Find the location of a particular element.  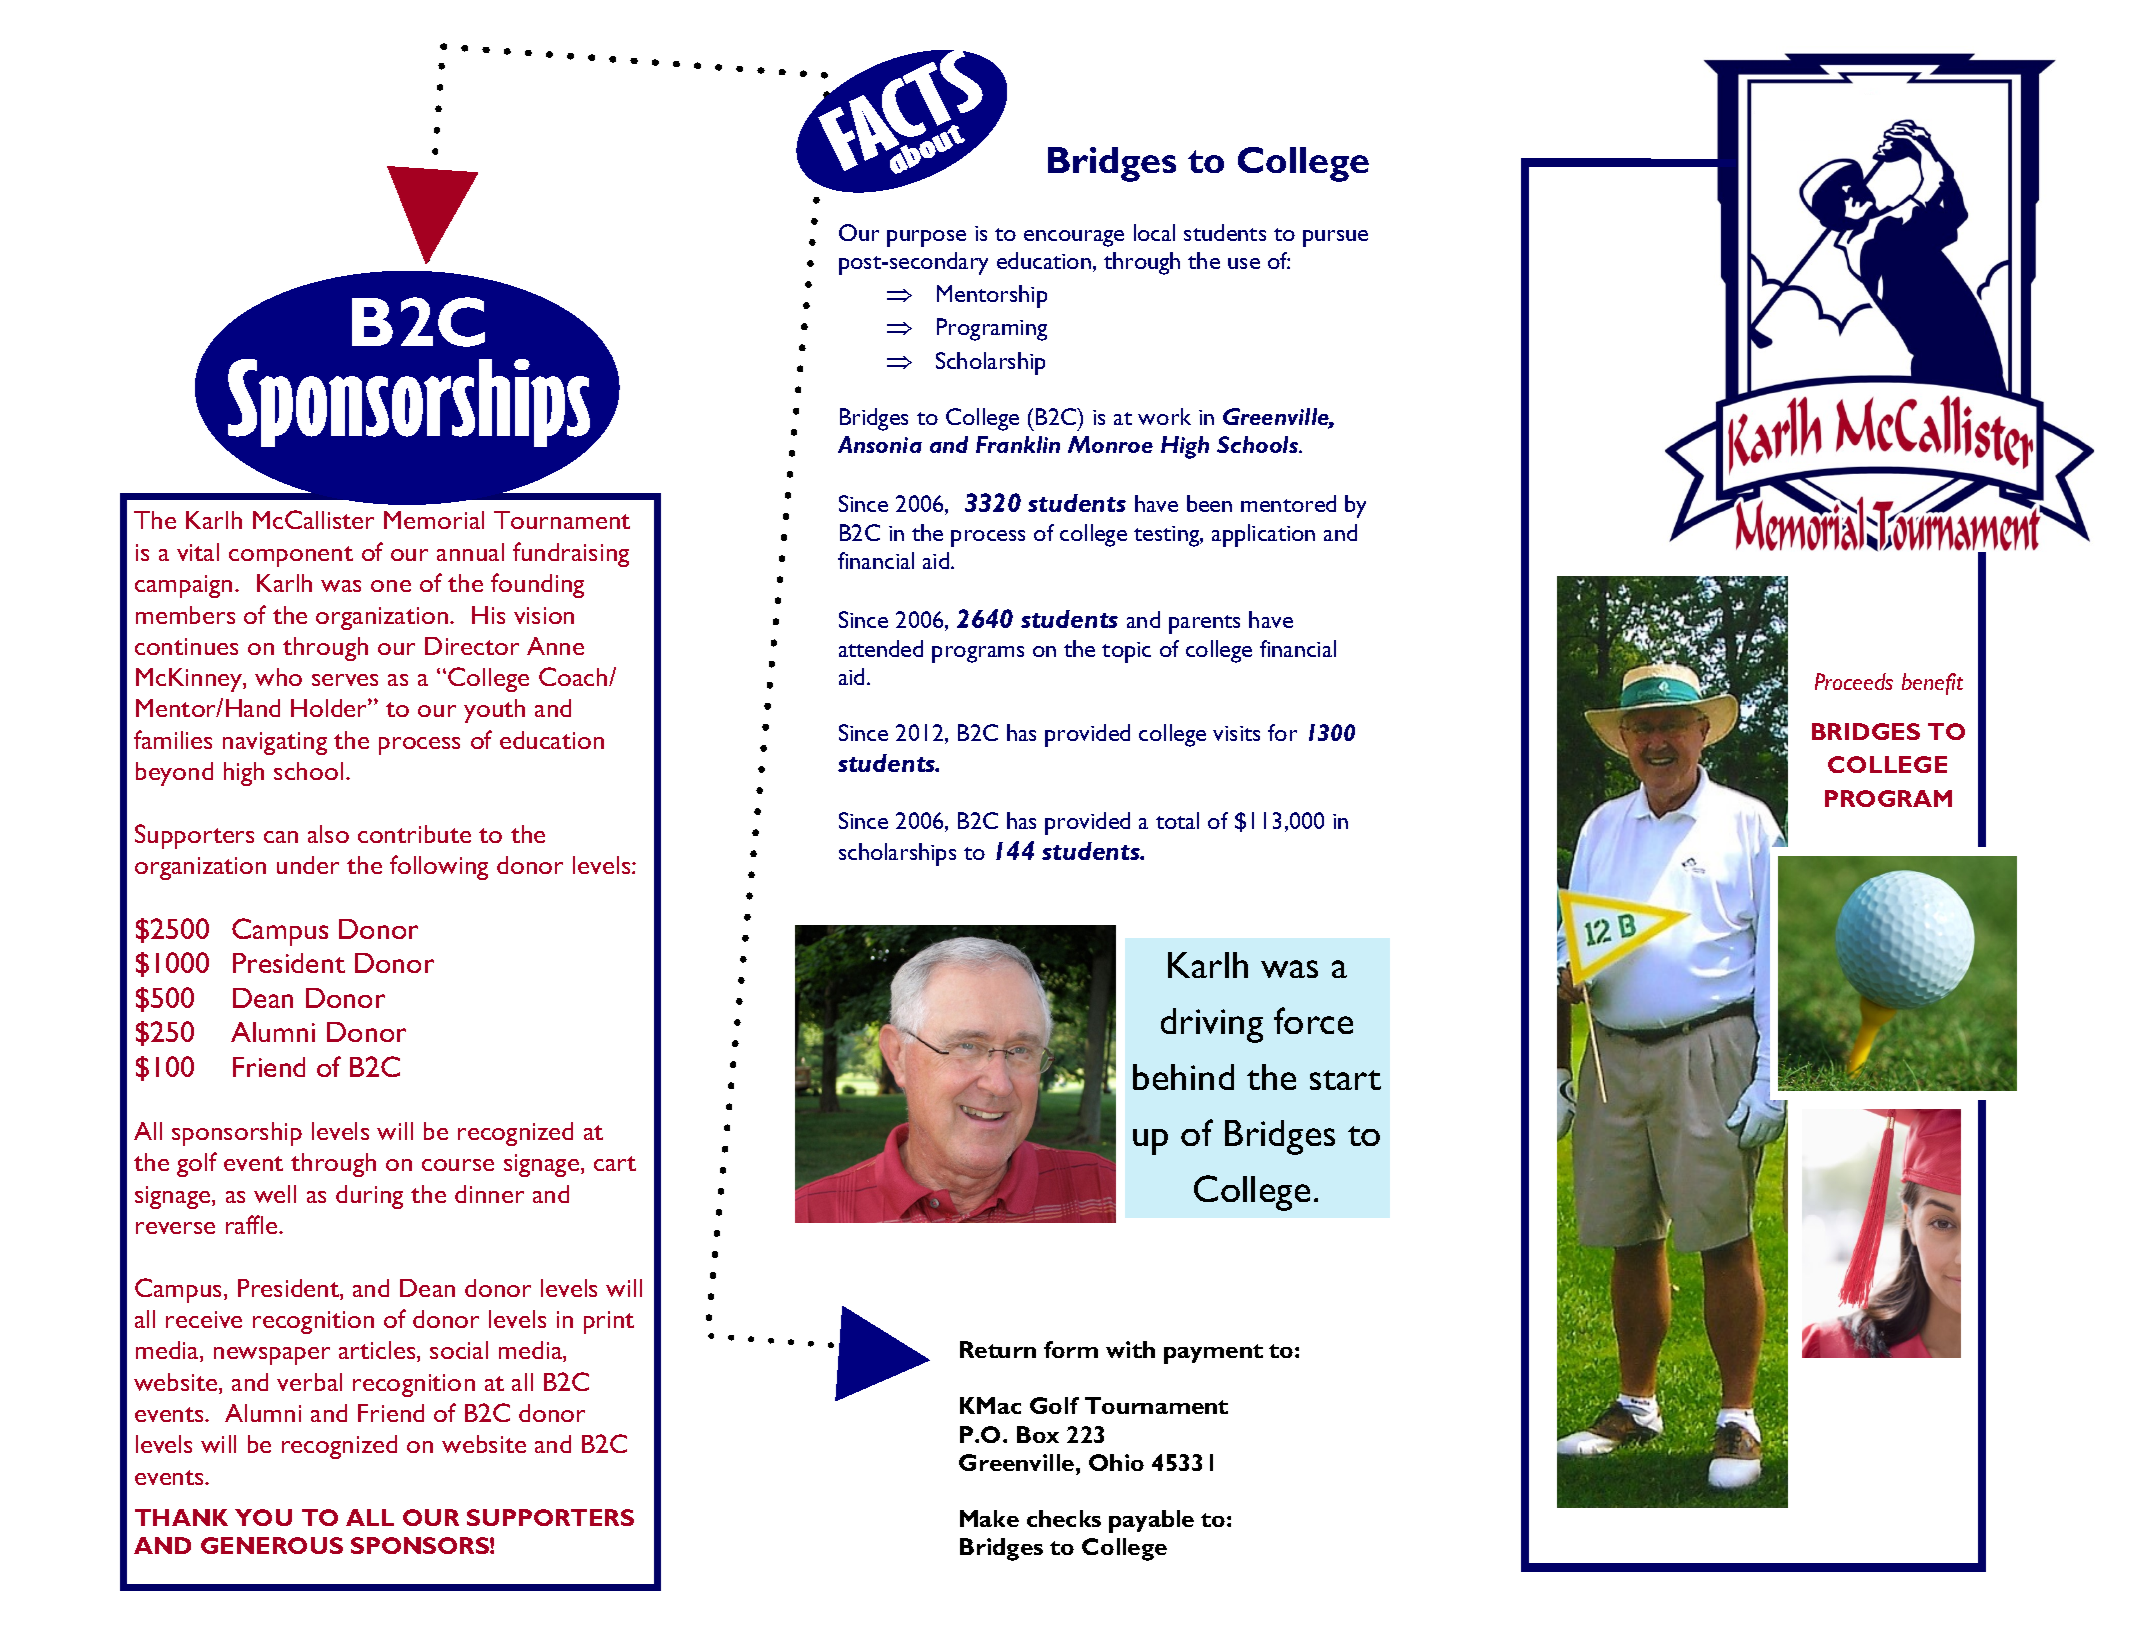

pursue is located at coordinates (1335, 238).
